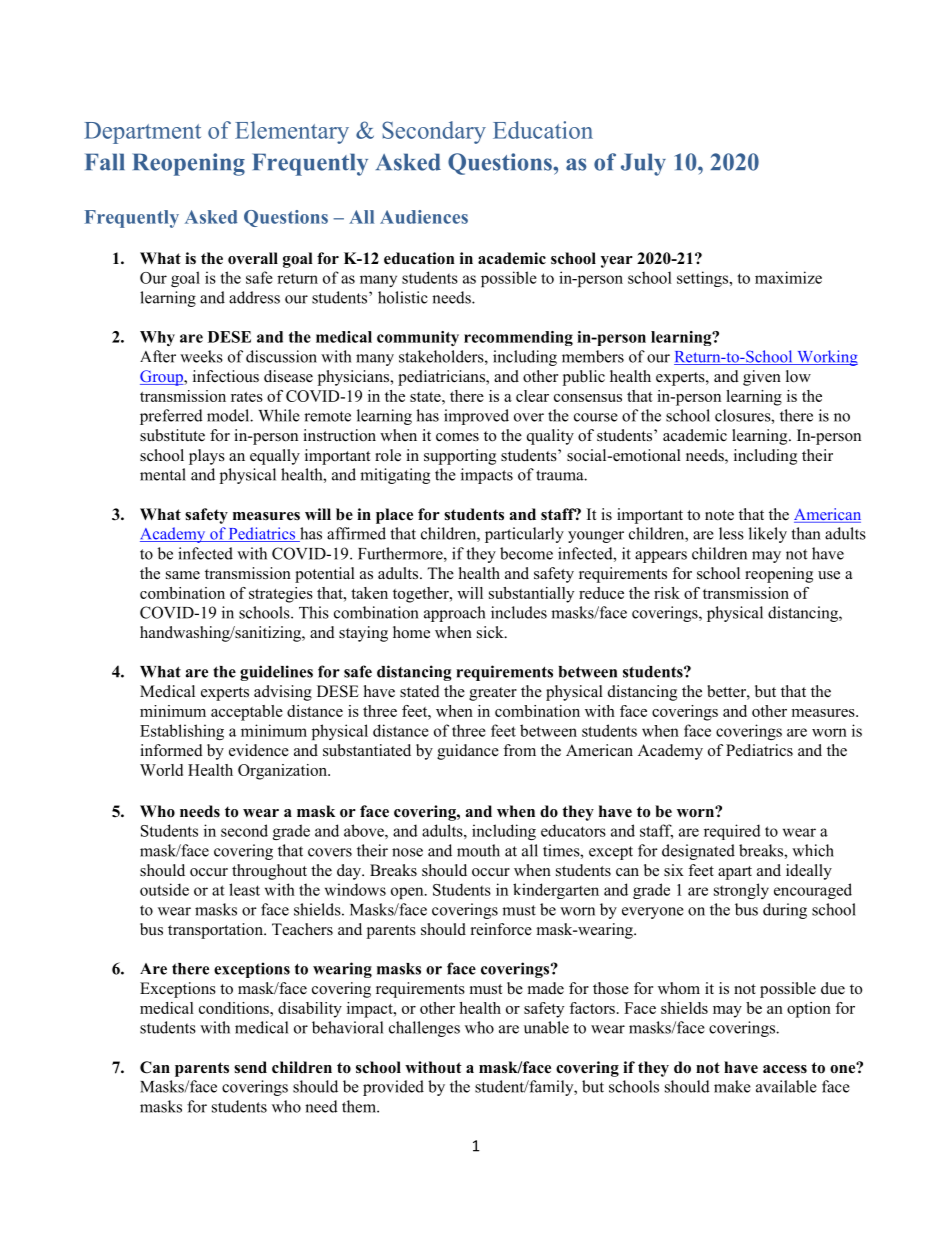 This screenshot has width=952, height=1233. I want to click on Audiences, so click(424, 217).
